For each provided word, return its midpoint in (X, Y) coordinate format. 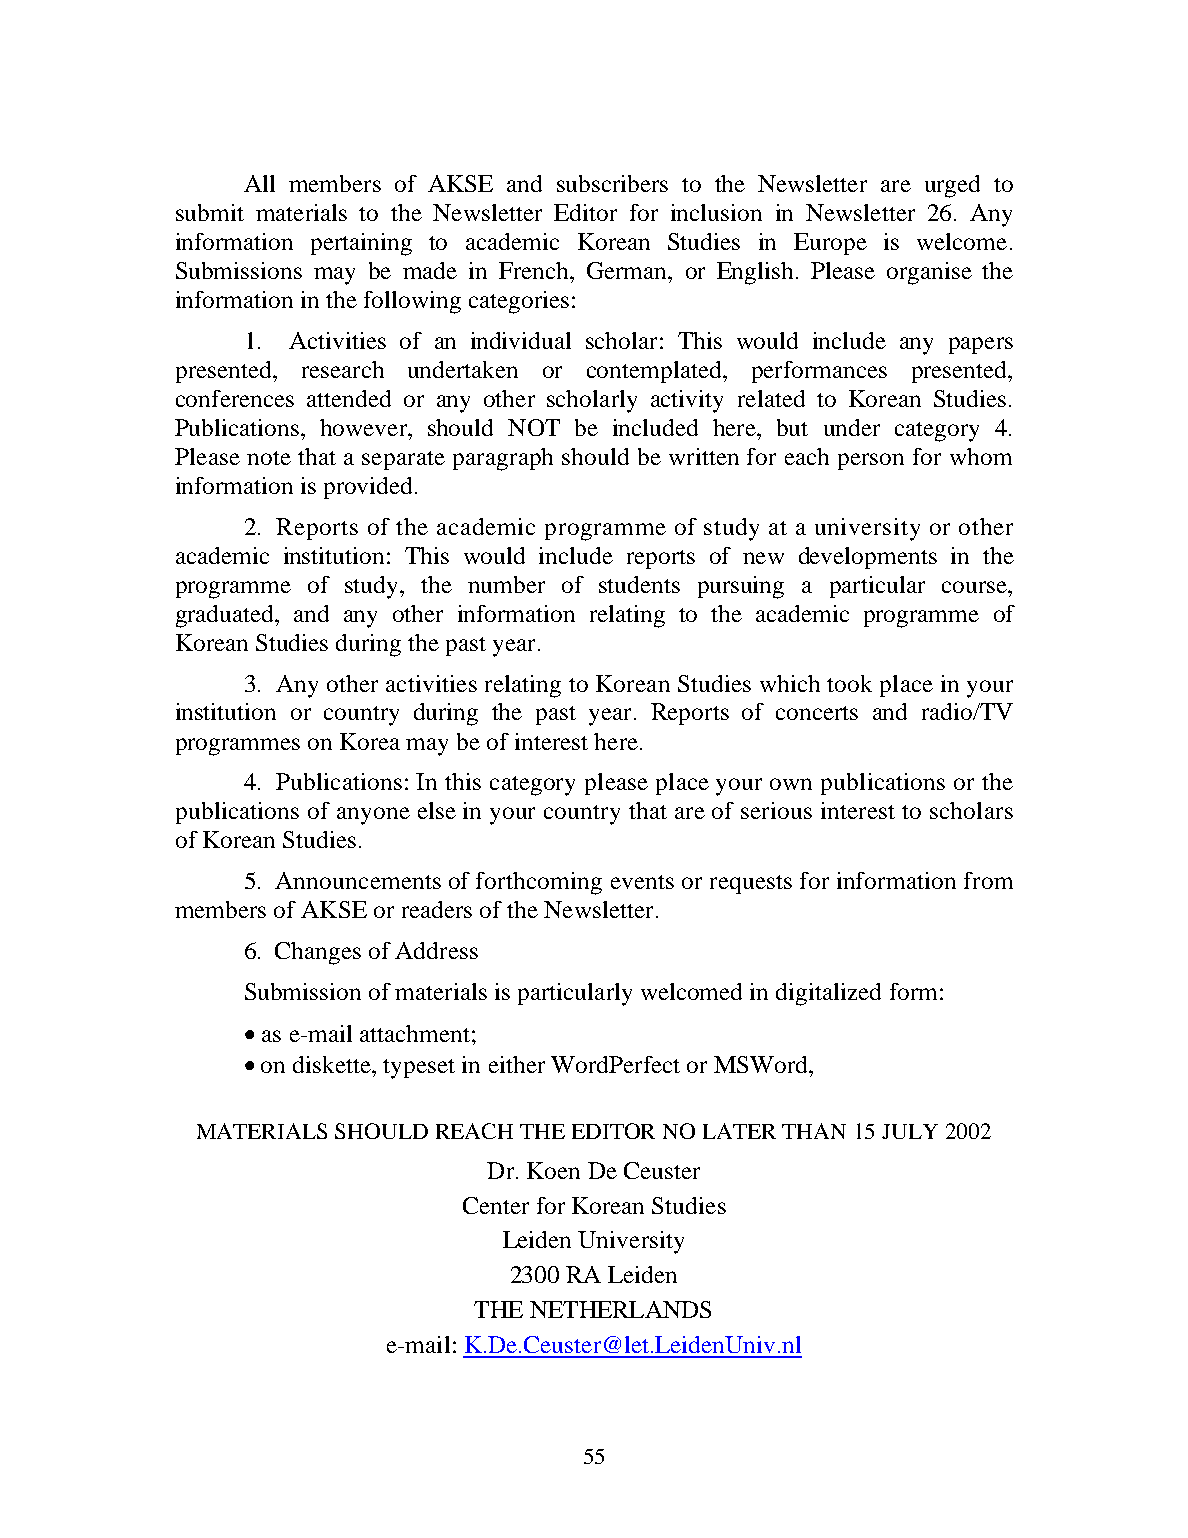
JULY (910, 1131)
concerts (817, 713)
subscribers (612, 183)
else (437, 810)
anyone (373, 816)
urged (952, 186)
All (259, 183)
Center (496, 1205)
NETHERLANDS (620, 1309)
